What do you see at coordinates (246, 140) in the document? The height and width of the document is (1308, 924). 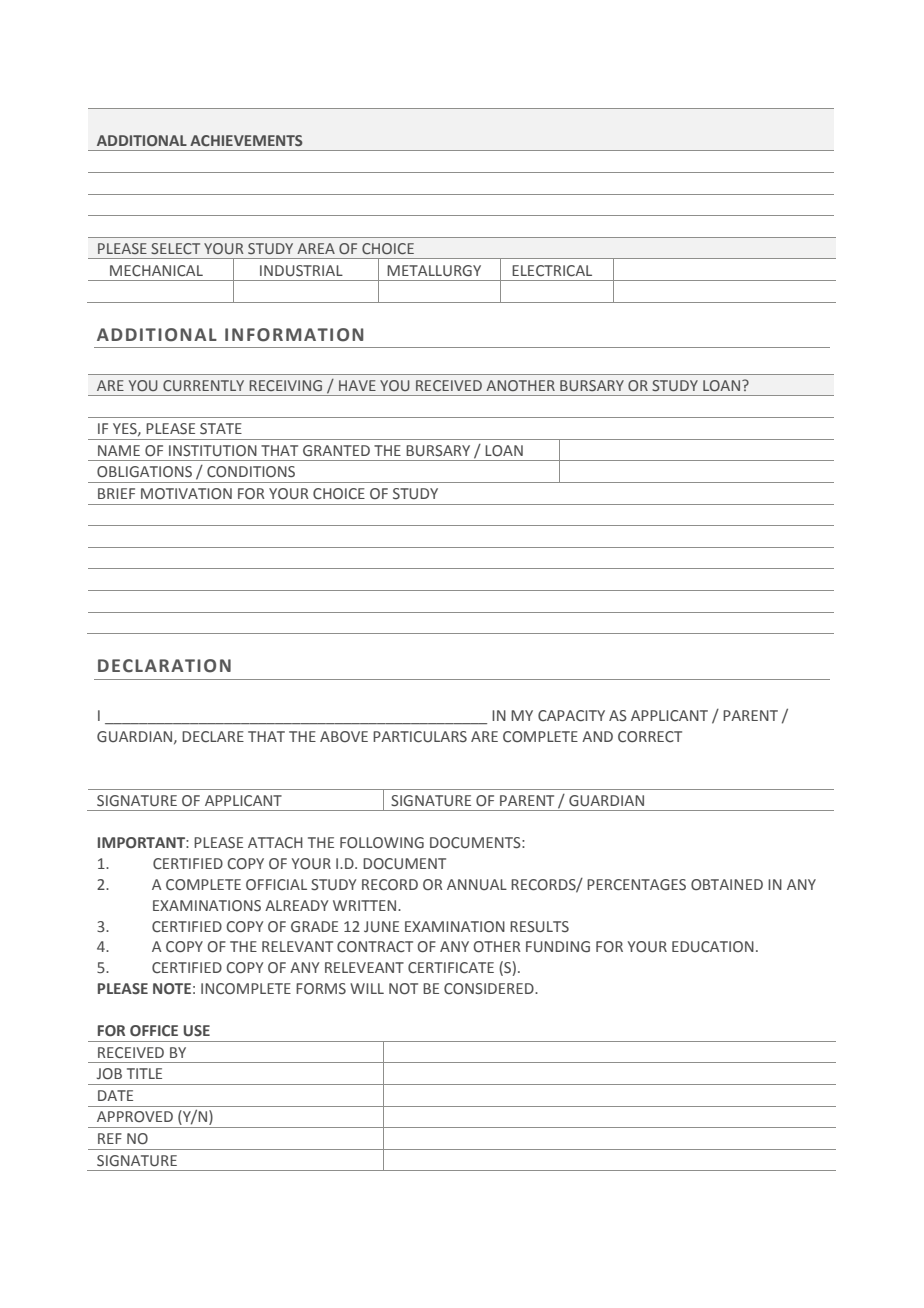 I see `ACHIEVEMENTS` at bounding box center [246, 140].
